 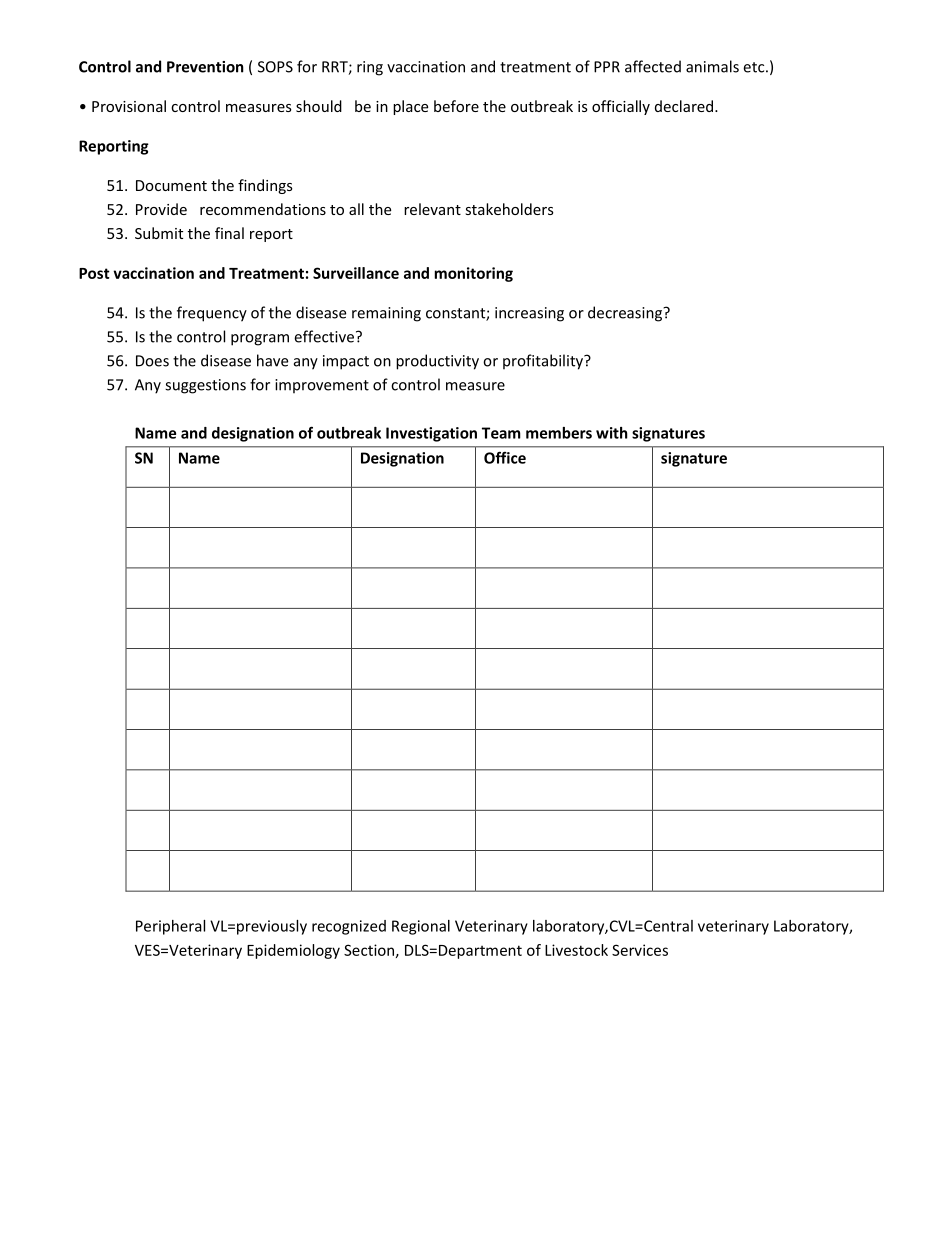 What do you see at coordinates (129, 106) in the screenshot?
I see `Provisional` at bounding box center [129, 106].
